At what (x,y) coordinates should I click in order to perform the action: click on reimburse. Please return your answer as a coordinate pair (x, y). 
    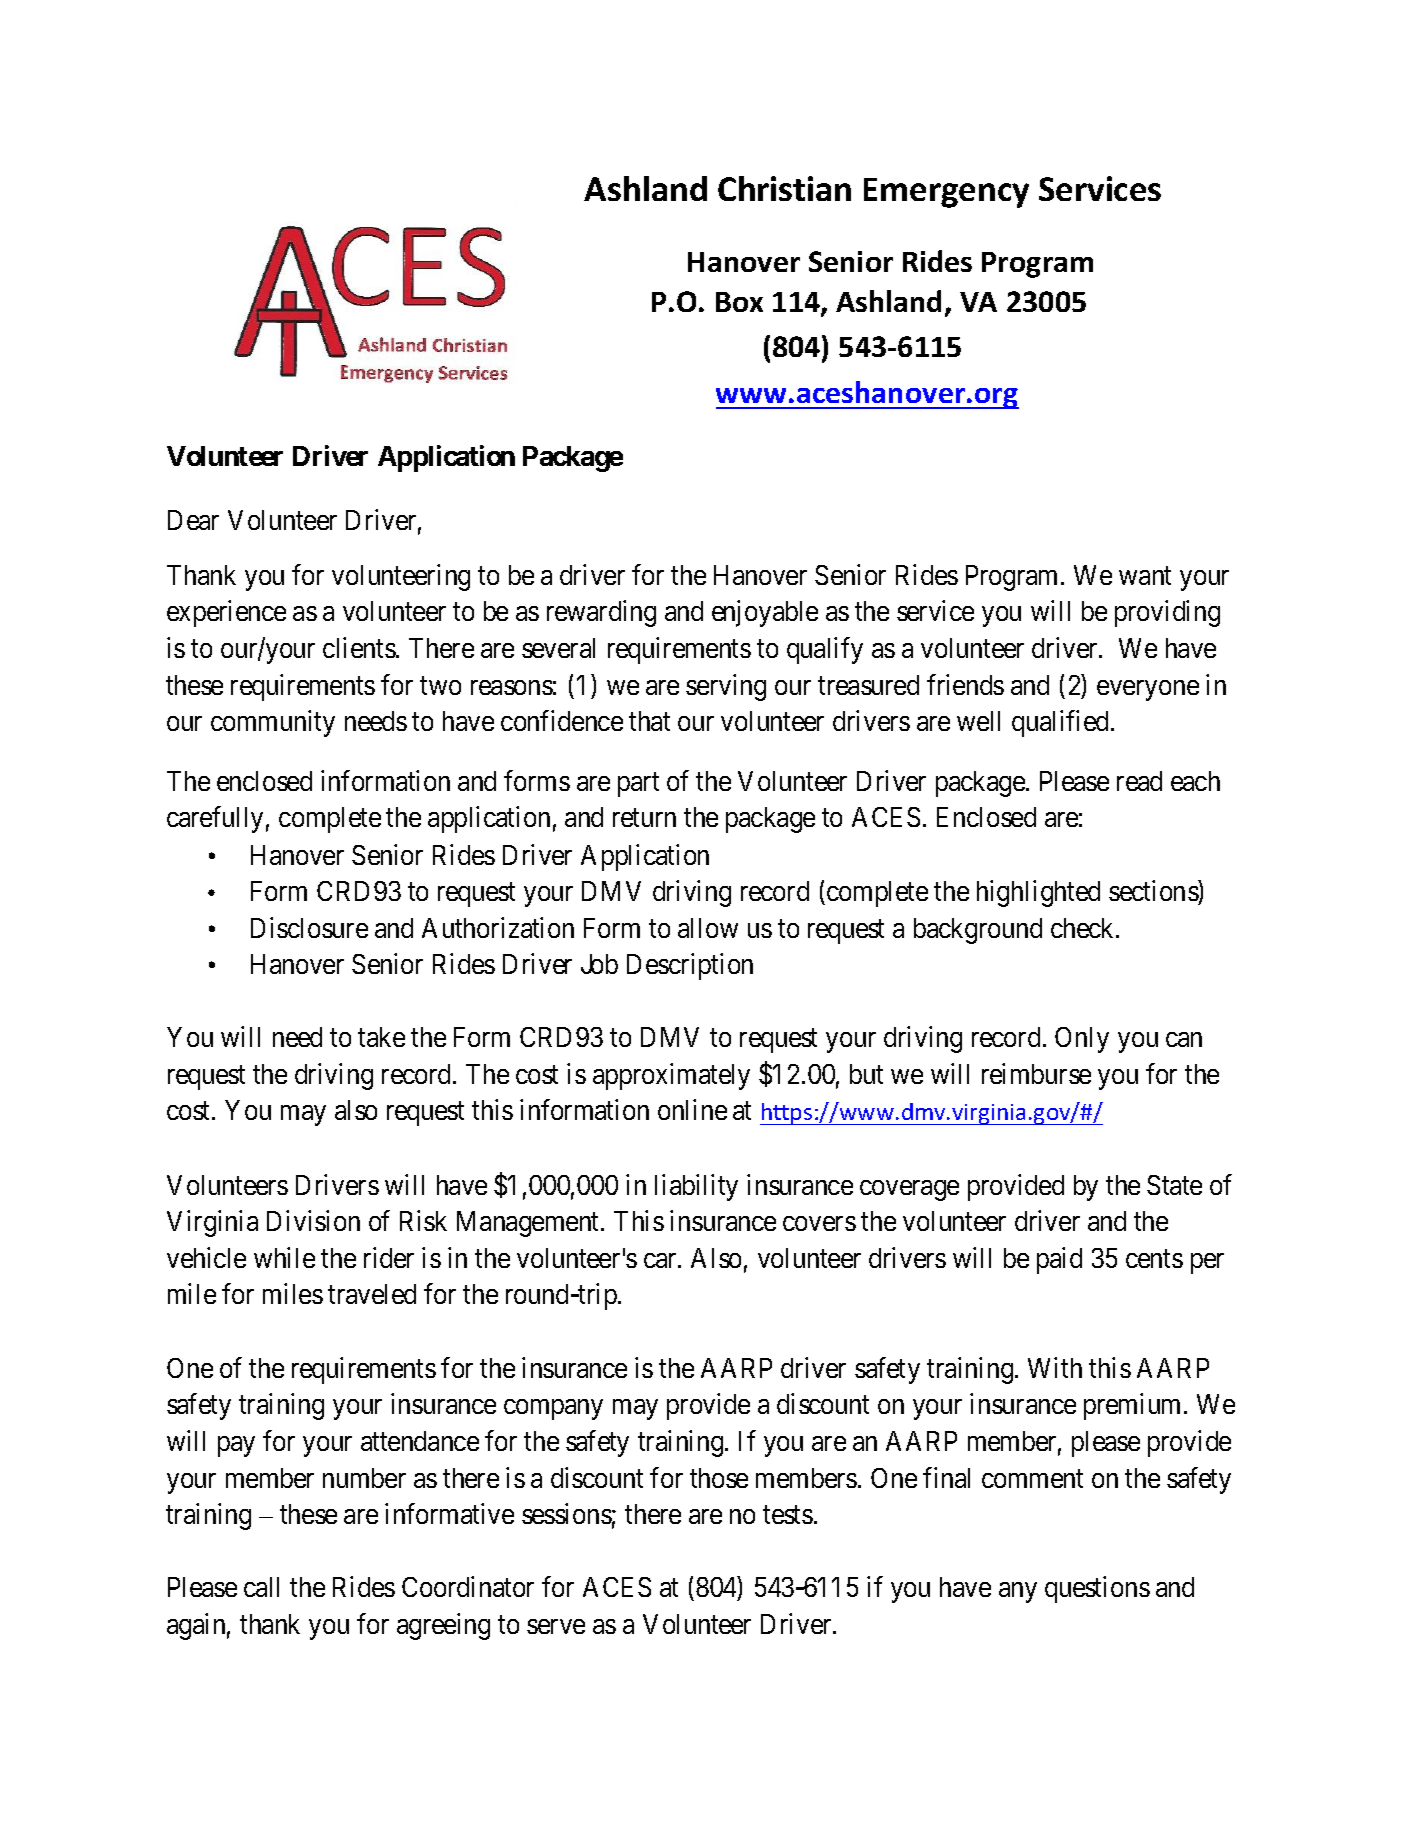
    Looking at the image, I should click on (1036, 1073).
